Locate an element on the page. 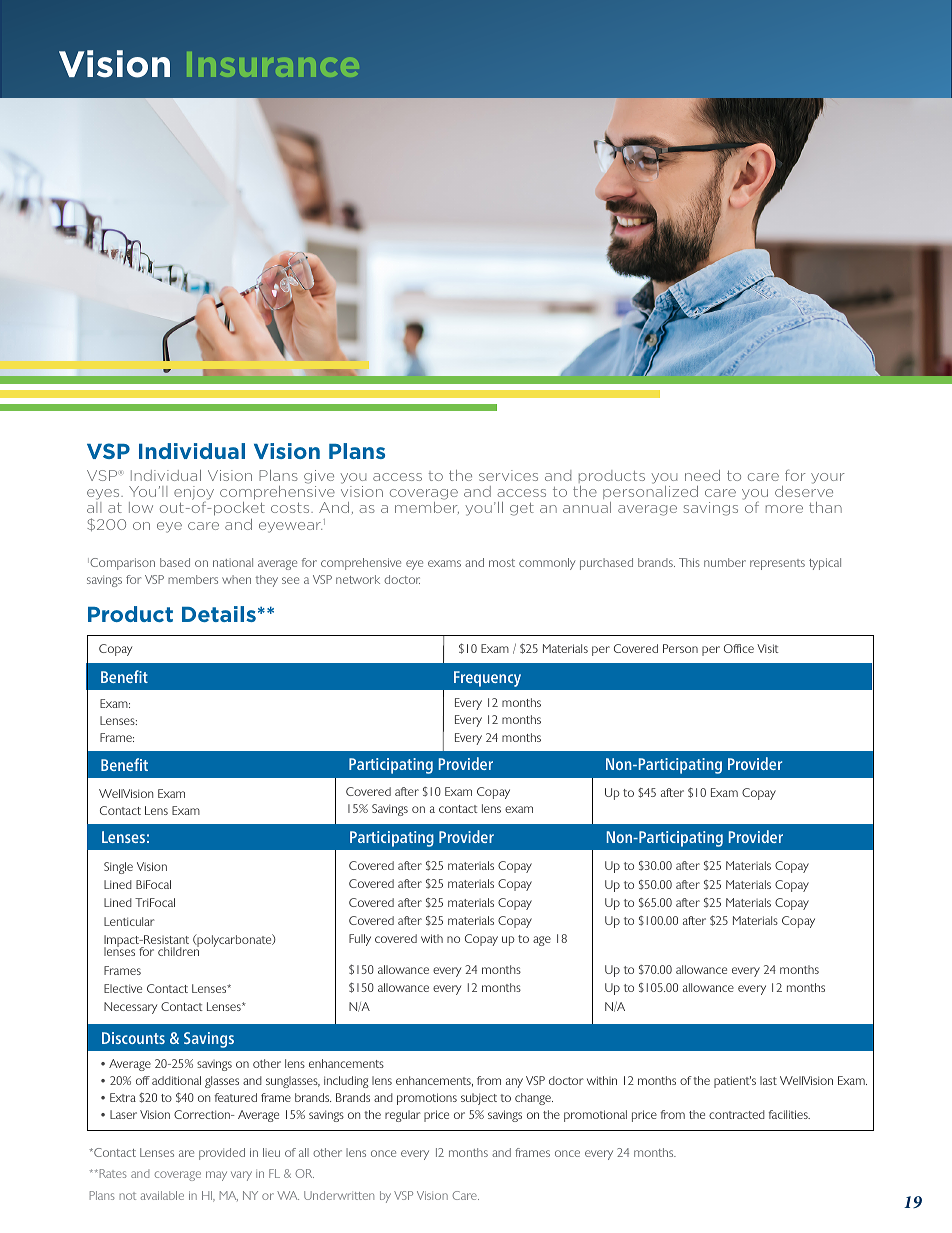 The height and width of the image is (1233, 952). regular is located at coordinates (403, 1116).
